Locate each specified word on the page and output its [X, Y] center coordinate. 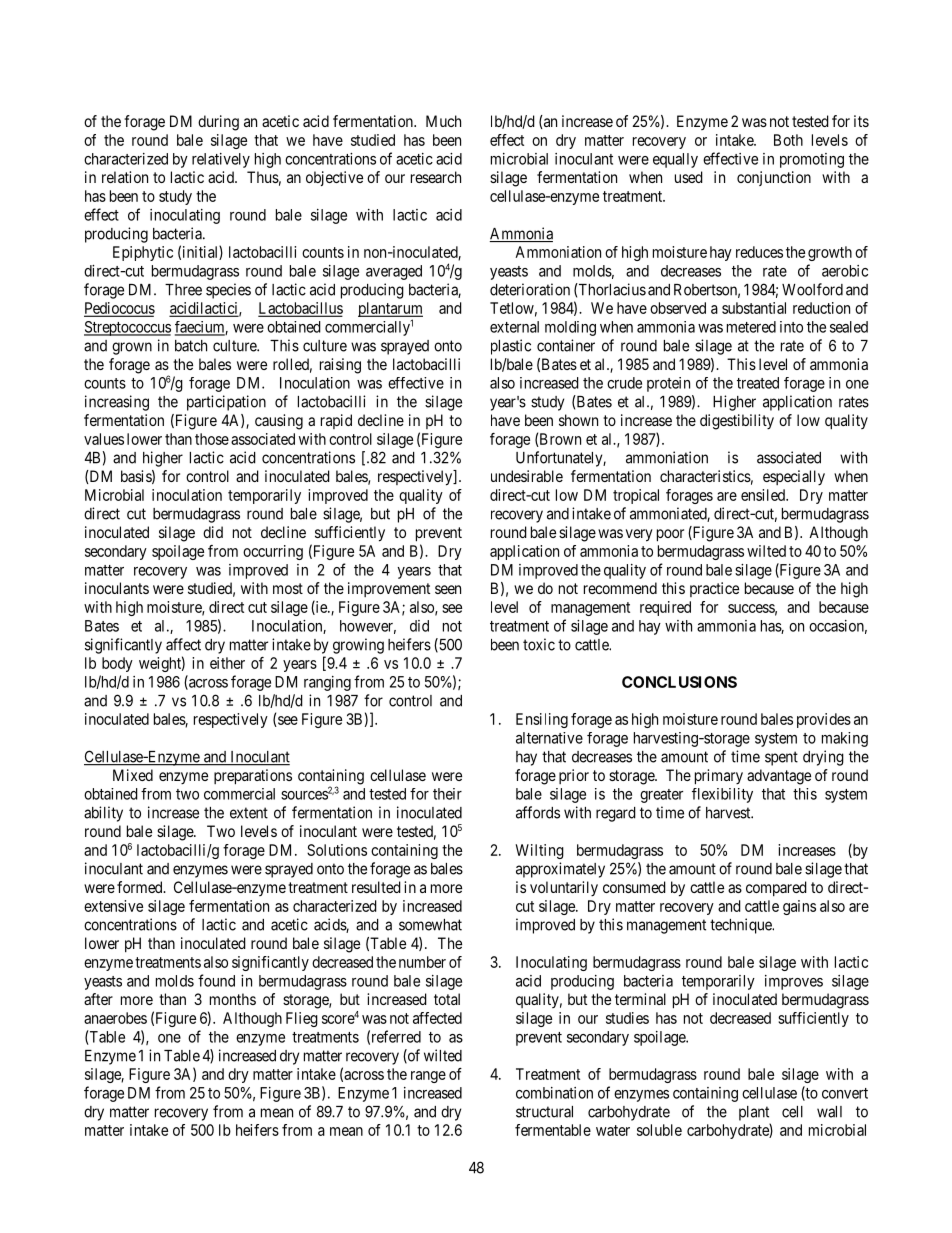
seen [448, 589]
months [233, 999]
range [428, 1077]
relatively [221, 160]
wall [829, 1112]
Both [788, 140]
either [227, 663]
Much [443, 121]
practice [714, 589]
